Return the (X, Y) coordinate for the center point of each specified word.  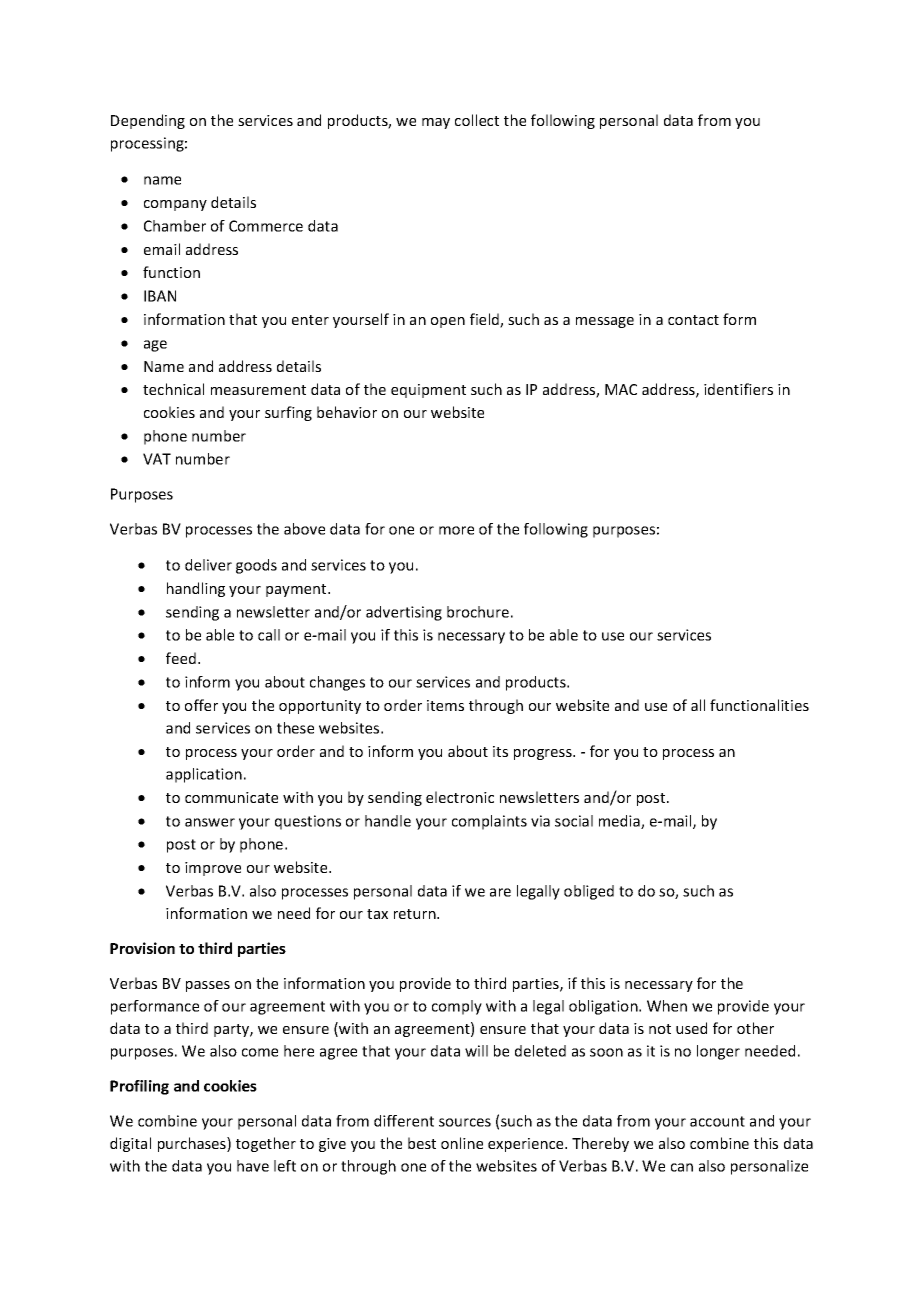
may (436, 123)
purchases (193, 1144)
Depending (148, 121)
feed (181, 658)
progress (544, 754)
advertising (404, 613)
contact (693, 320)
